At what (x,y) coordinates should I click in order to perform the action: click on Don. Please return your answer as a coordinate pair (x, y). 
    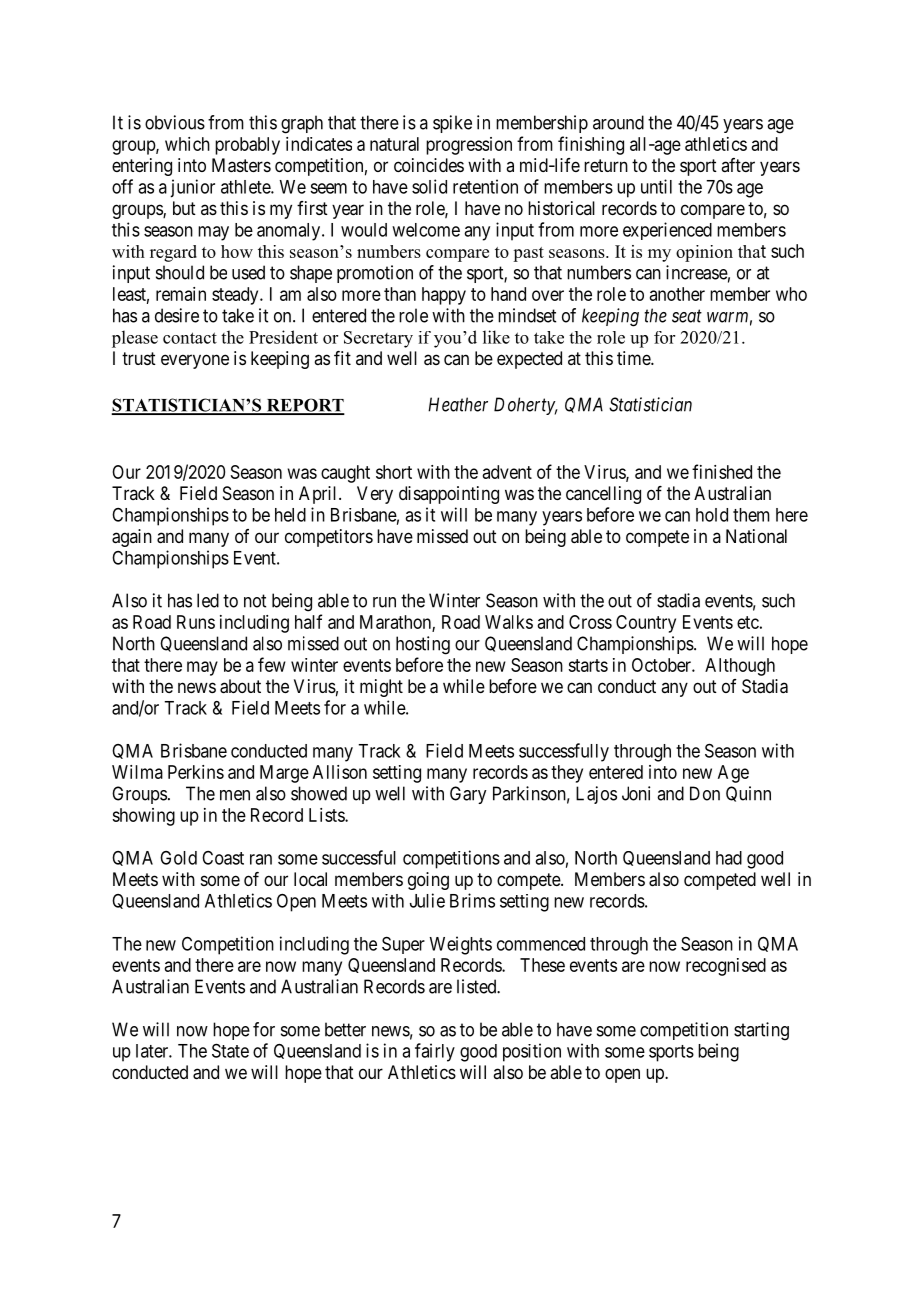
    Looking at the image, I should click on (705, 793).
